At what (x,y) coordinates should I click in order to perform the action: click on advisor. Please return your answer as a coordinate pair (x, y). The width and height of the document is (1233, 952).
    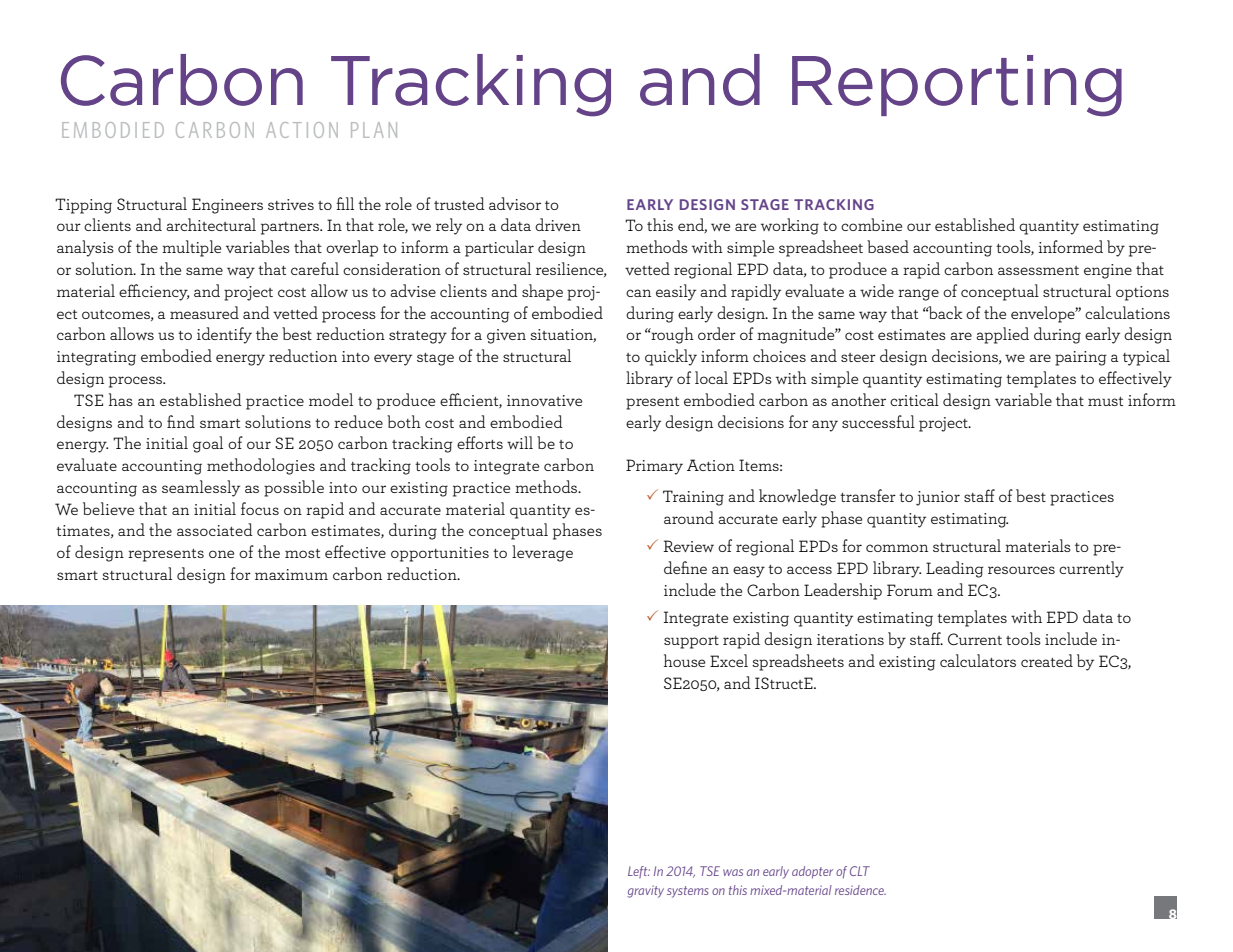
    Looking at the image, I should click on (515, 203).
